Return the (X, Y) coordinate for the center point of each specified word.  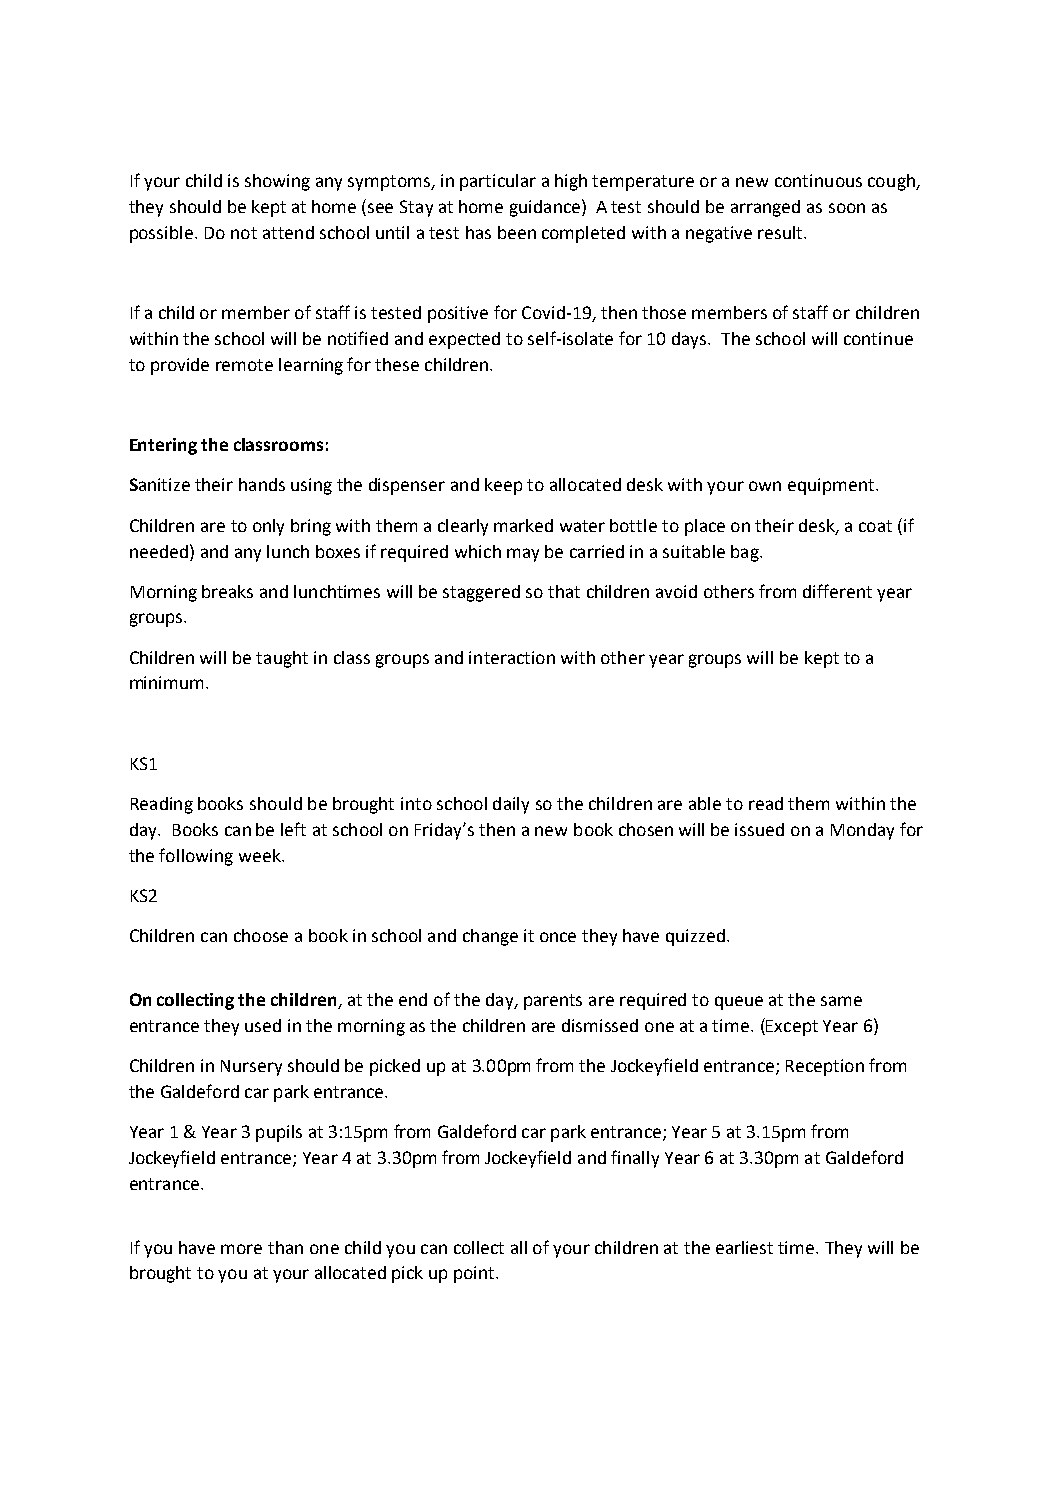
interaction (512, 657)
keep (503, 486)
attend (288, 232)
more (241, 1249)
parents (553, 1002)
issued (759, 829)
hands (262, 484)
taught (282, 659)
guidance (546, 208)
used (263, 1025)
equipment (832, 486)
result (781, 232)
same (841, 1001)
